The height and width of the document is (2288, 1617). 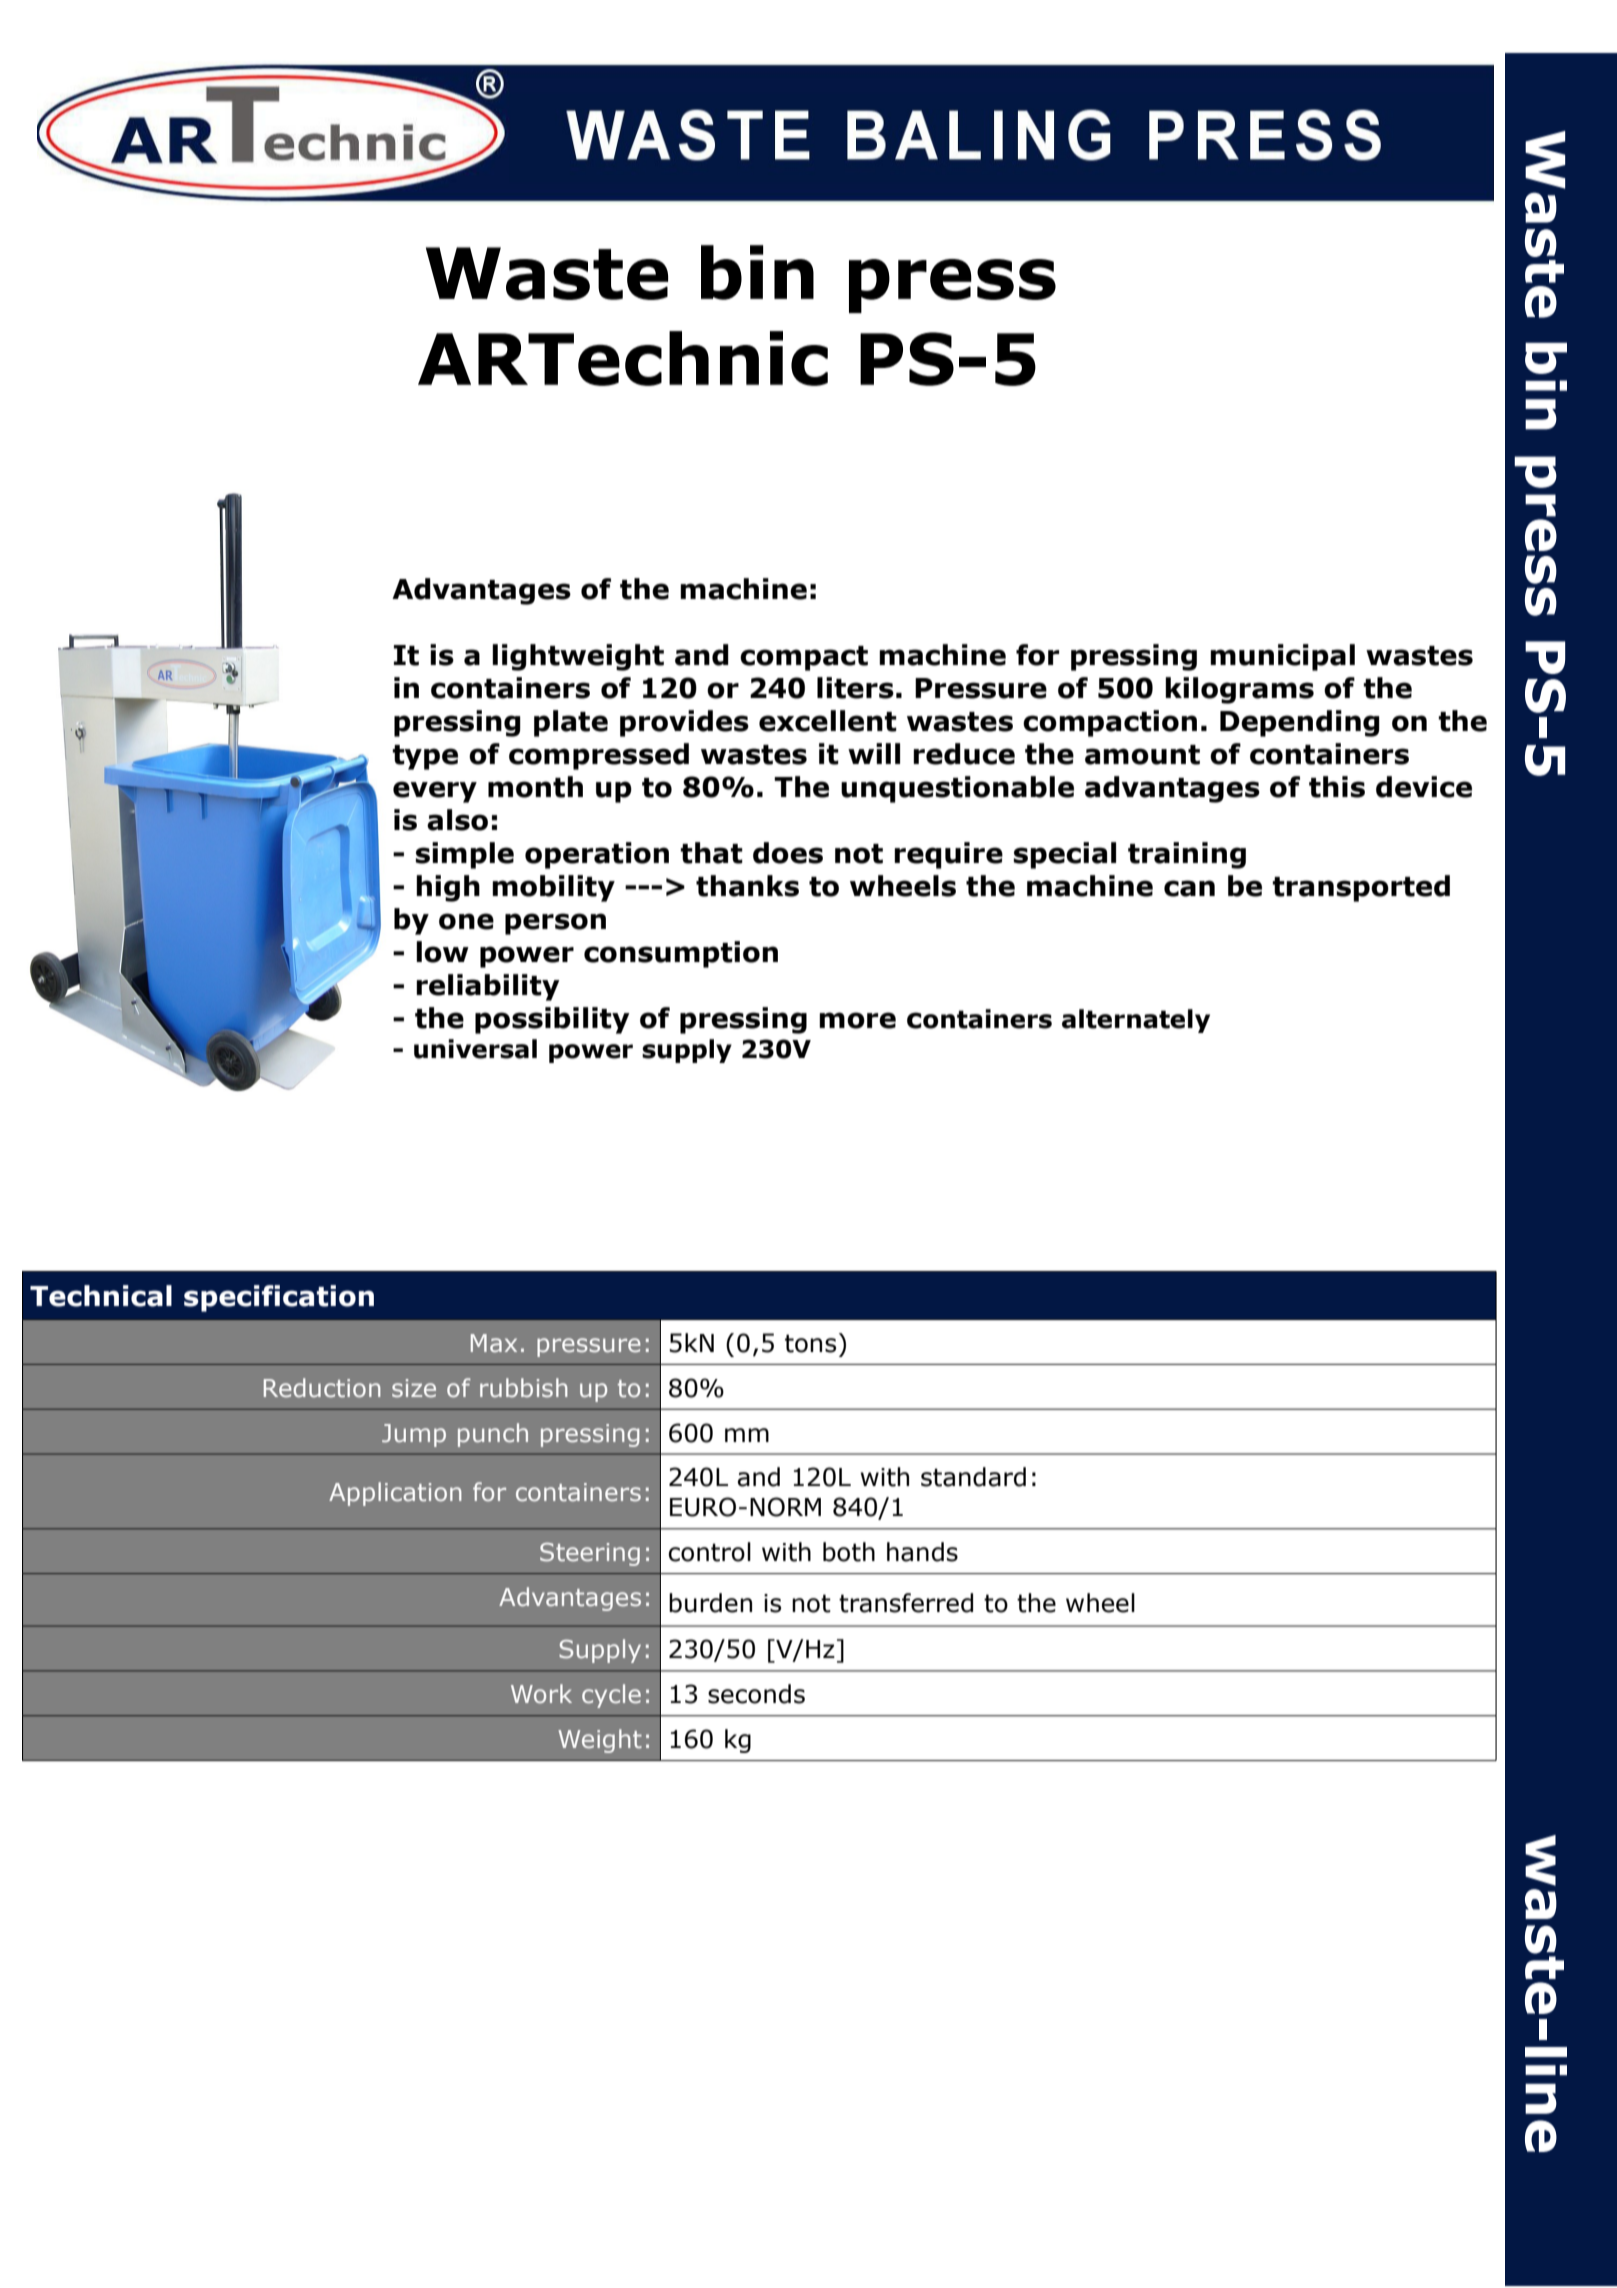 What do you see at coordinates (541, 1693) in the document?
I see `Work` at bounding box center [541, 1693].
